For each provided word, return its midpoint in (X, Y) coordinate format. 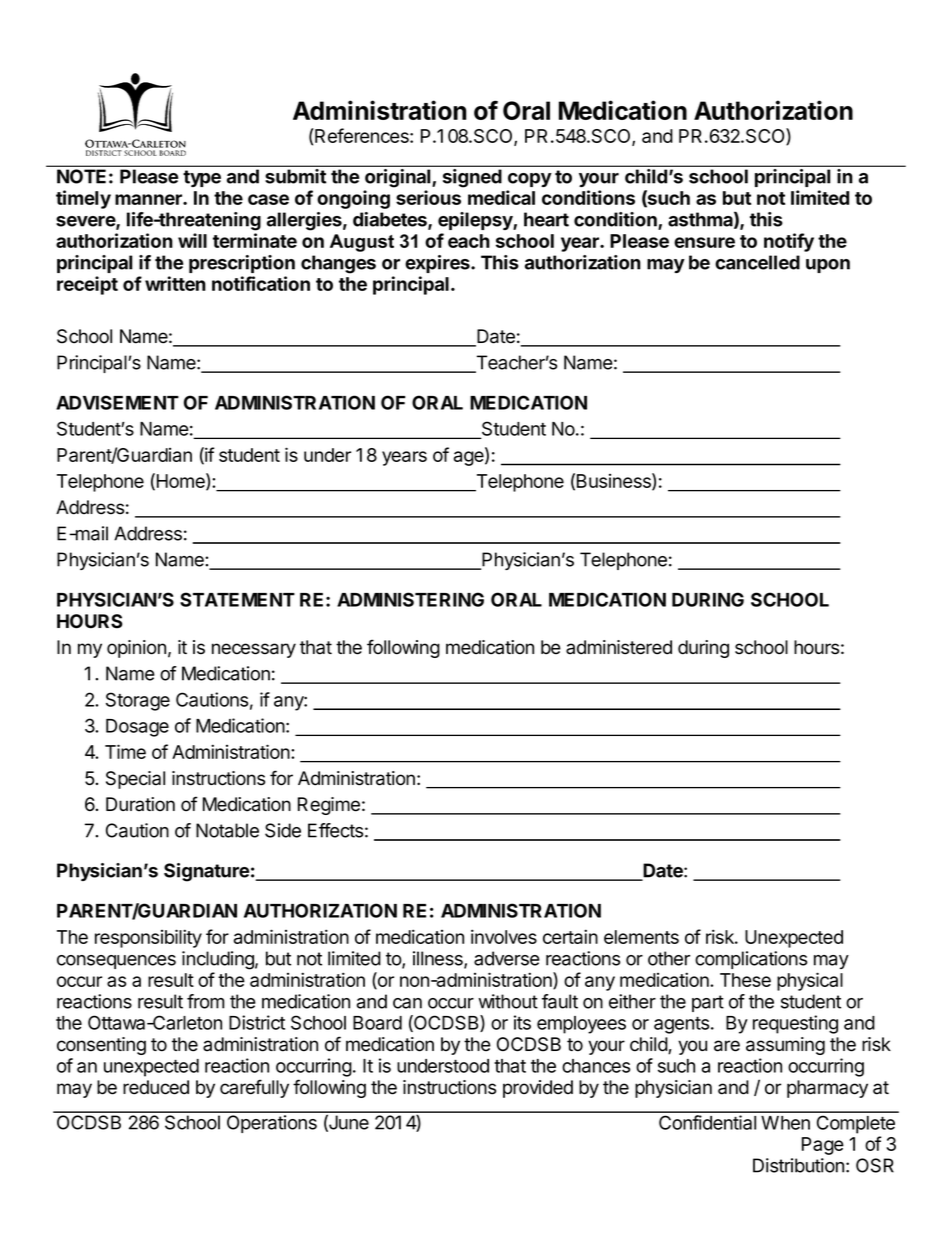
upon (828, 266)
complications (751, 960)
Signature (206, 872)
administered (619, 647)
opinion (136, 649)
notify (789, 242)
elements (641, 937)
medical (501, 197)
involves (504, 936)
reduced (156, 1087)
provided (538, 1089)
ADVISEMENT (117, 402)
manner (149, 199)
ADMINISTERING (410, 599)
